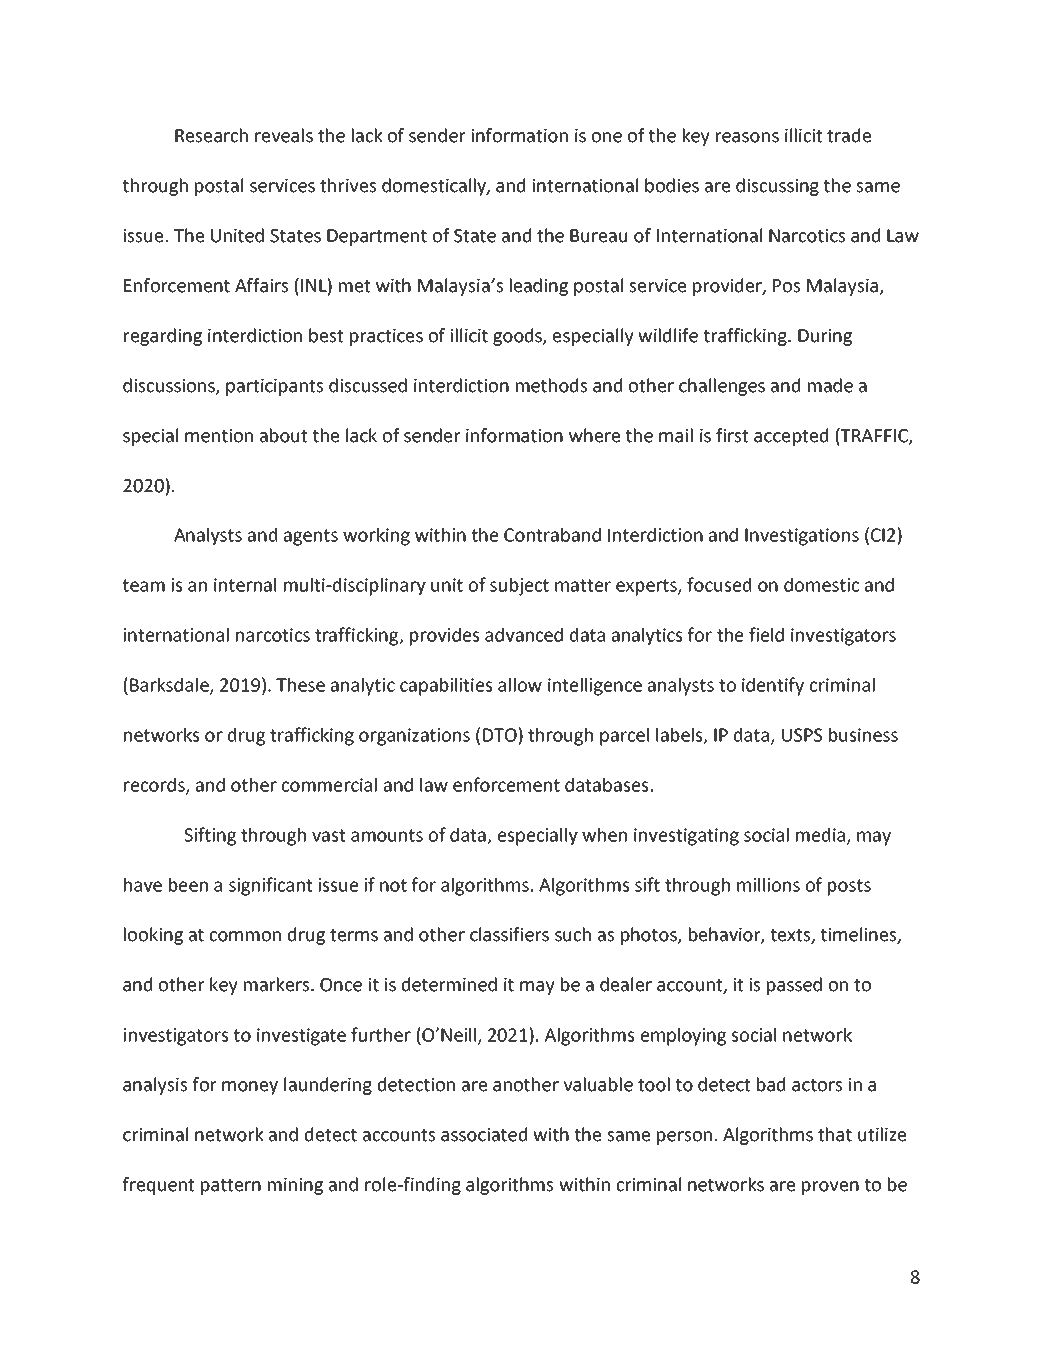 The width and height of the document is (1043, 1350). What do you see at coordinates (270, 886) in the document?
I see `significant` at bounding box center [270, 886].
